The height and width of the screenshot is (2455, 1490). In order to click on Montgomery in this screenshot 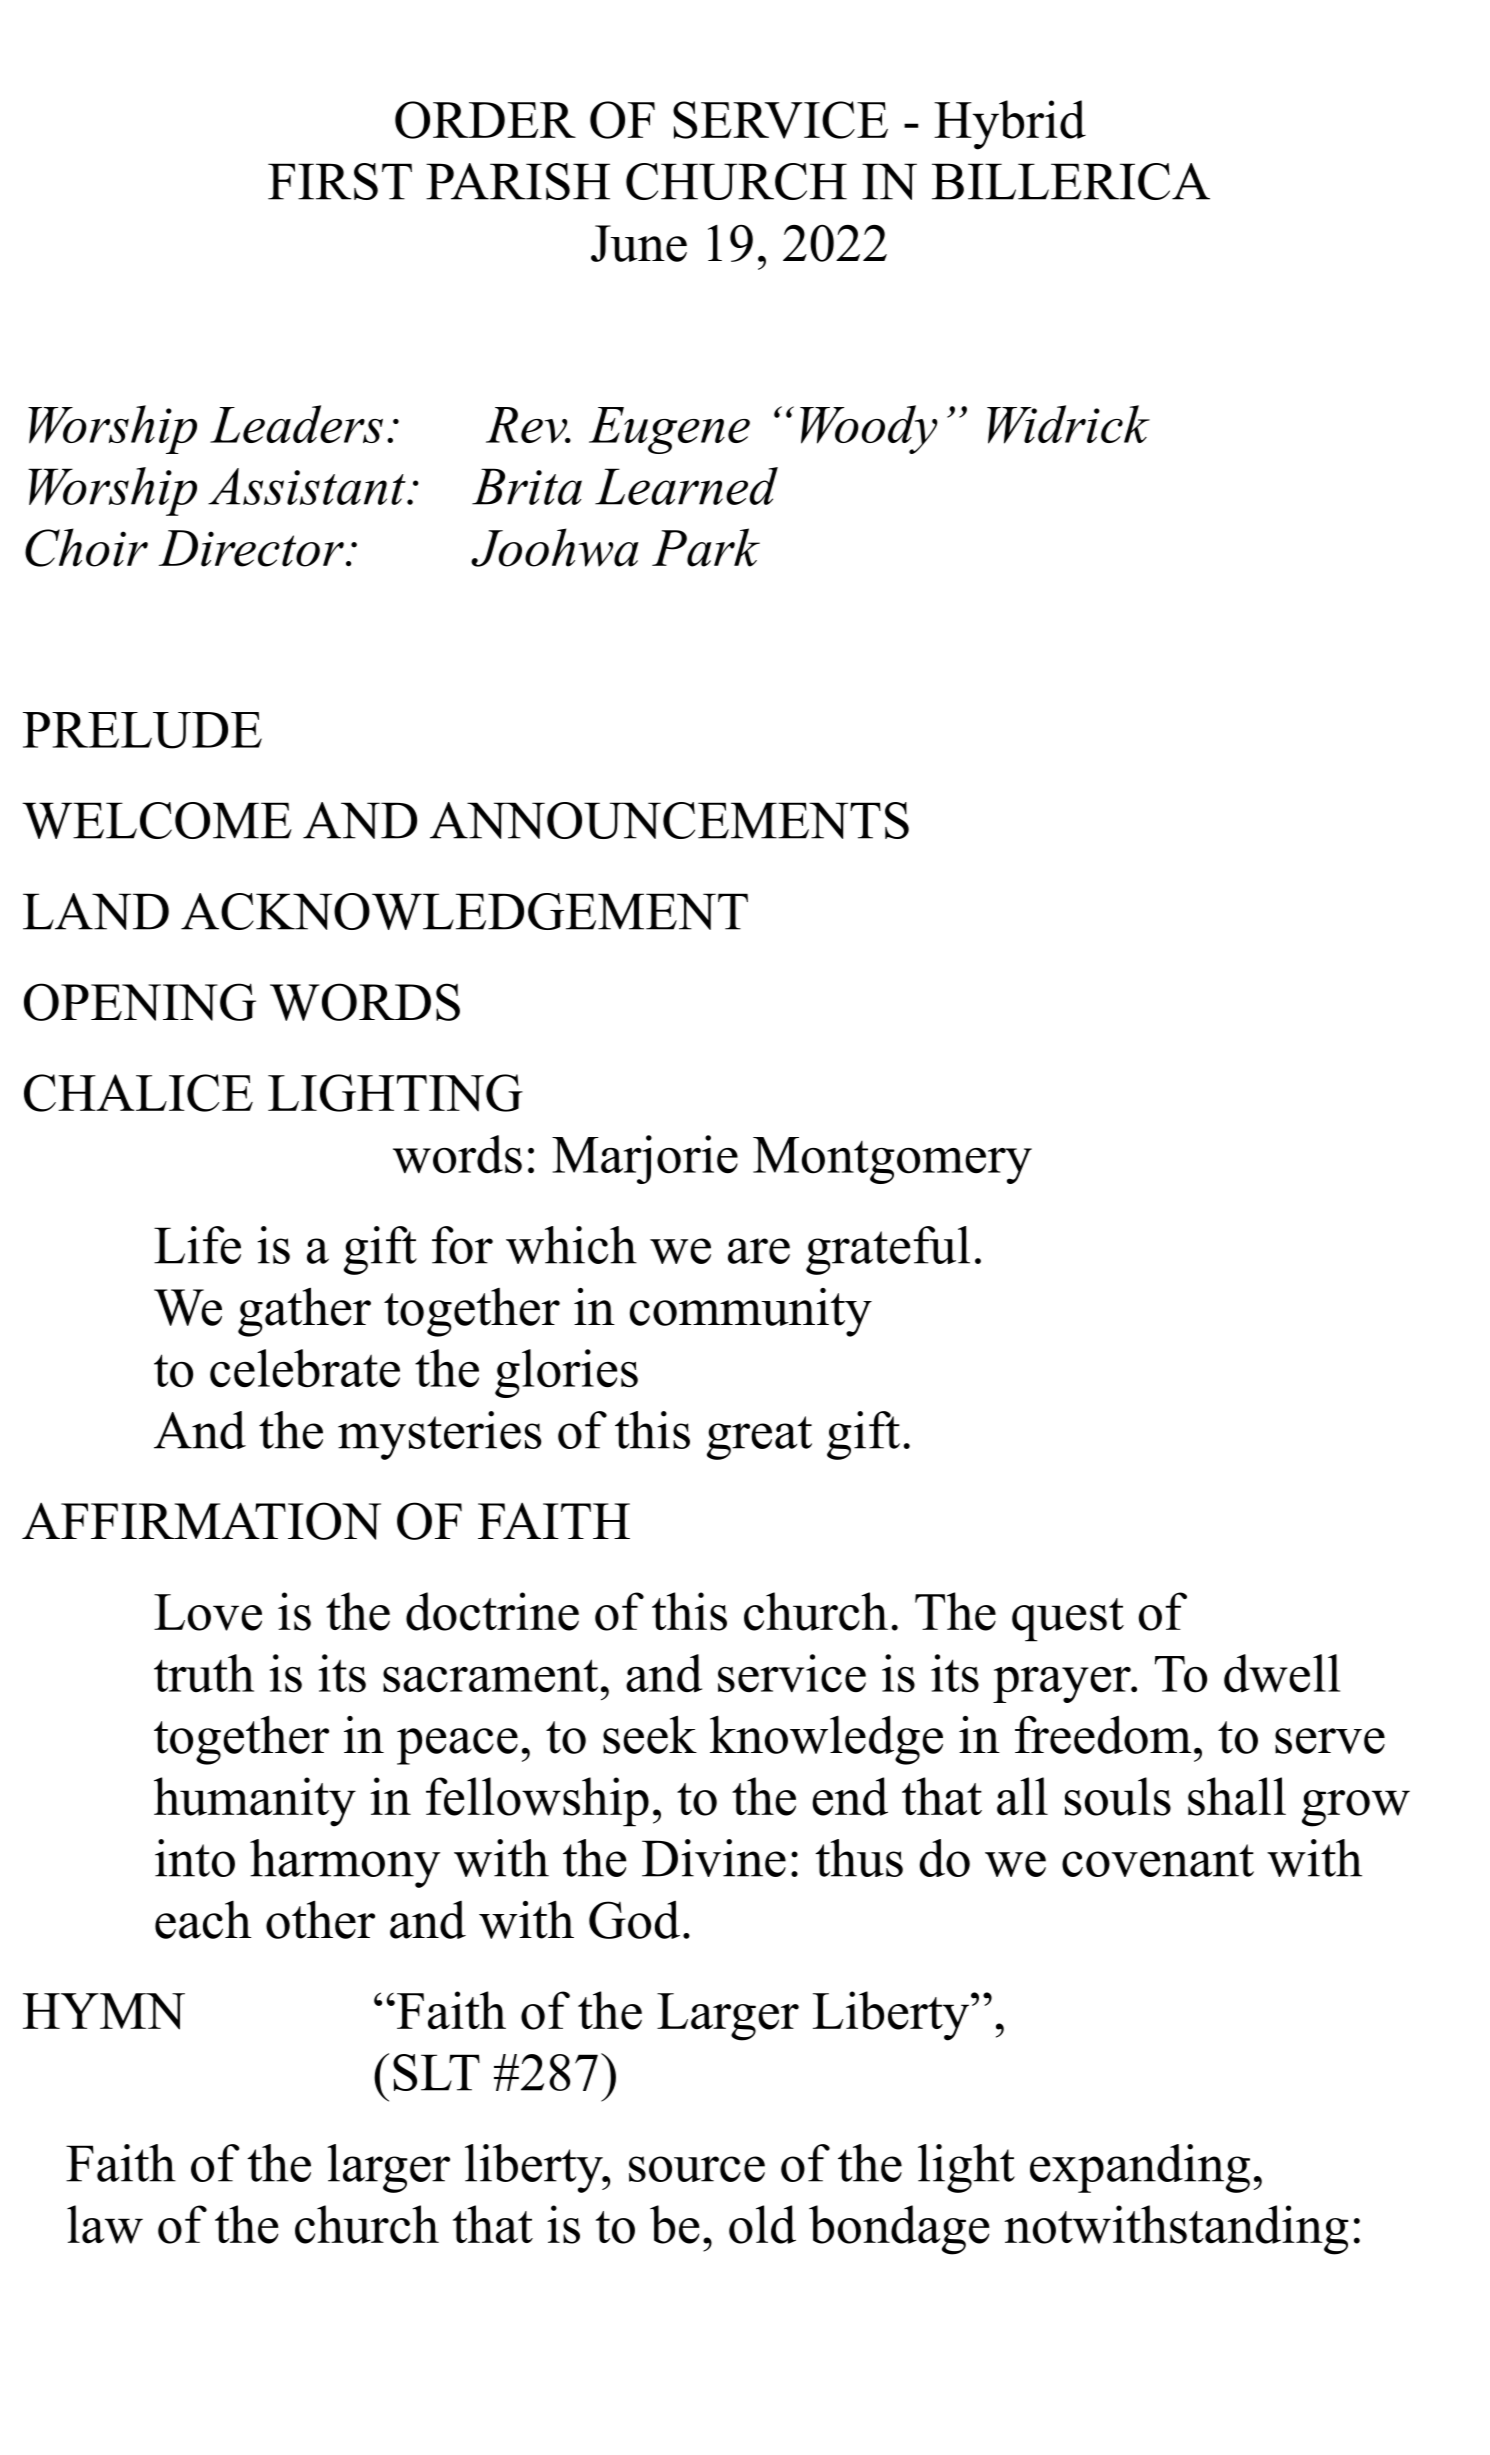, I will do `click(892, 1160)`.
